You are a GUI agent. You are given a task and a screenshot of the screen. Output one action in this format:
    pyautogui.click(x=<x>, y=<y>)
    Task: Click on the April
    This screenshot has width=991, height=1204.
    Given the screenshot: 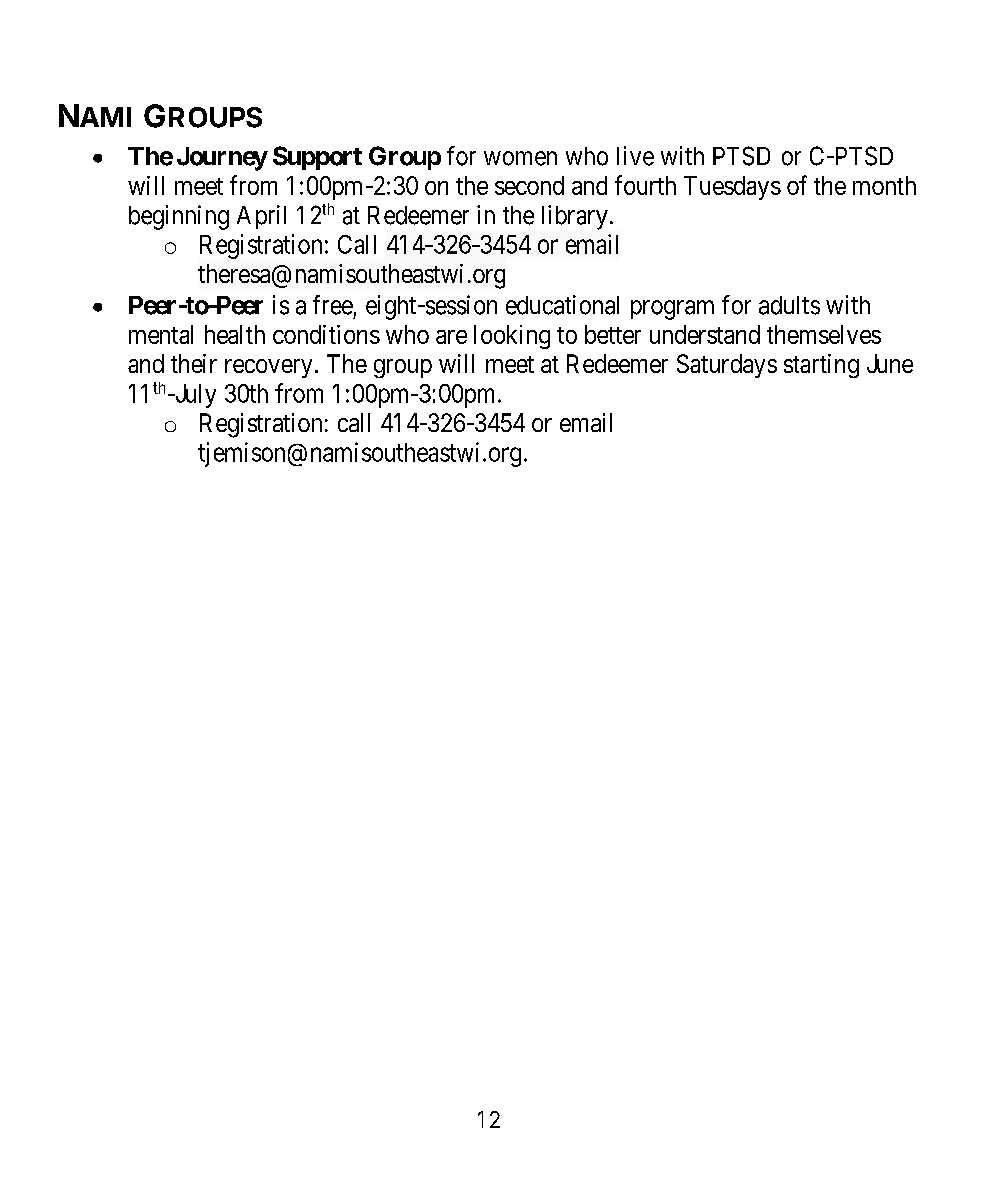 What is the action you would take?
    pyautogui.click(x=261, y=217)
